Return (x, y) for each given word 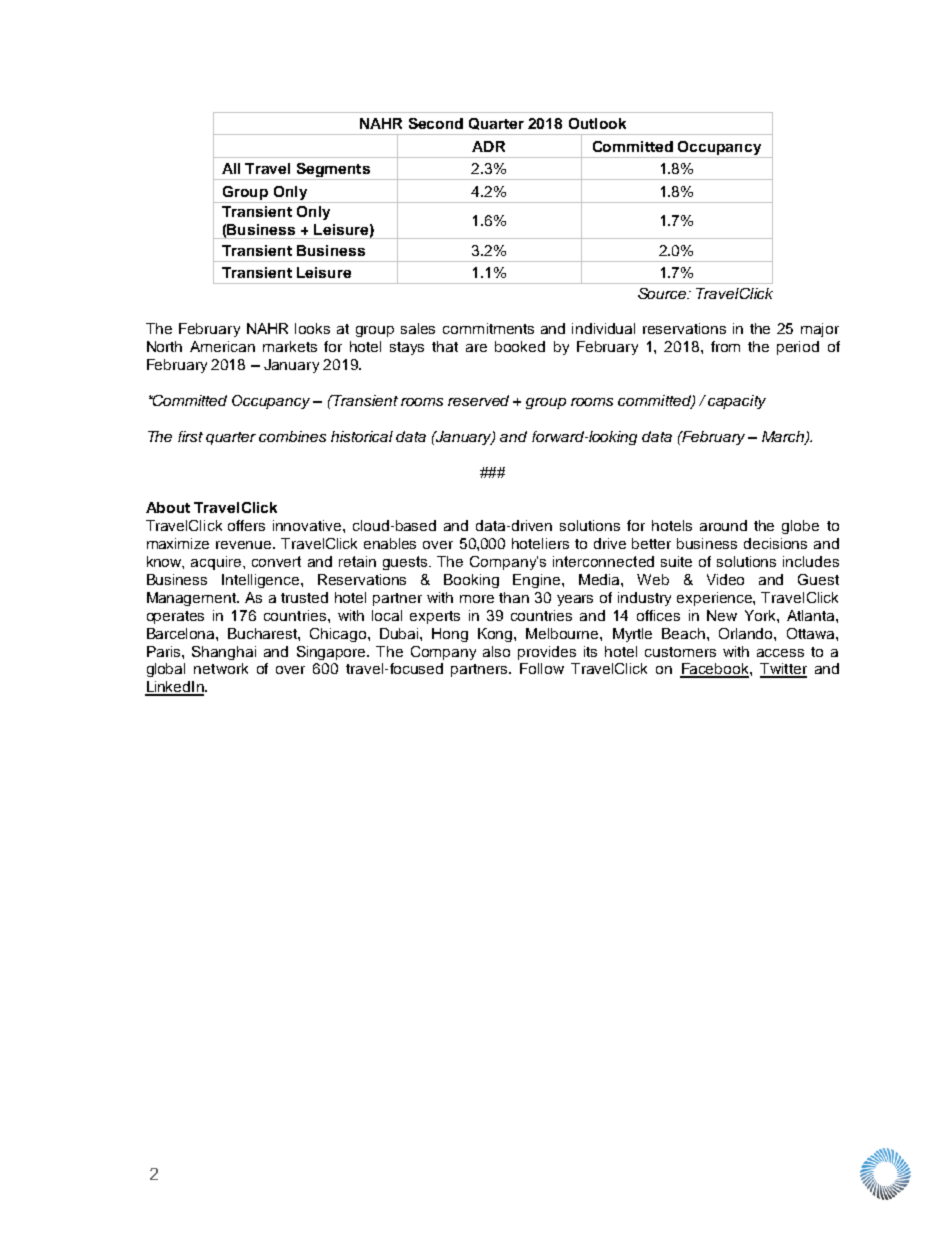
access (780, 653)
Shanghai (224, 653)
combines (292, 436)
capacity (737, 402)
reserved (478, 400)
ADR (488, 146)
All (231, 168)
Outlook (597, 123)
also (496, 651)
